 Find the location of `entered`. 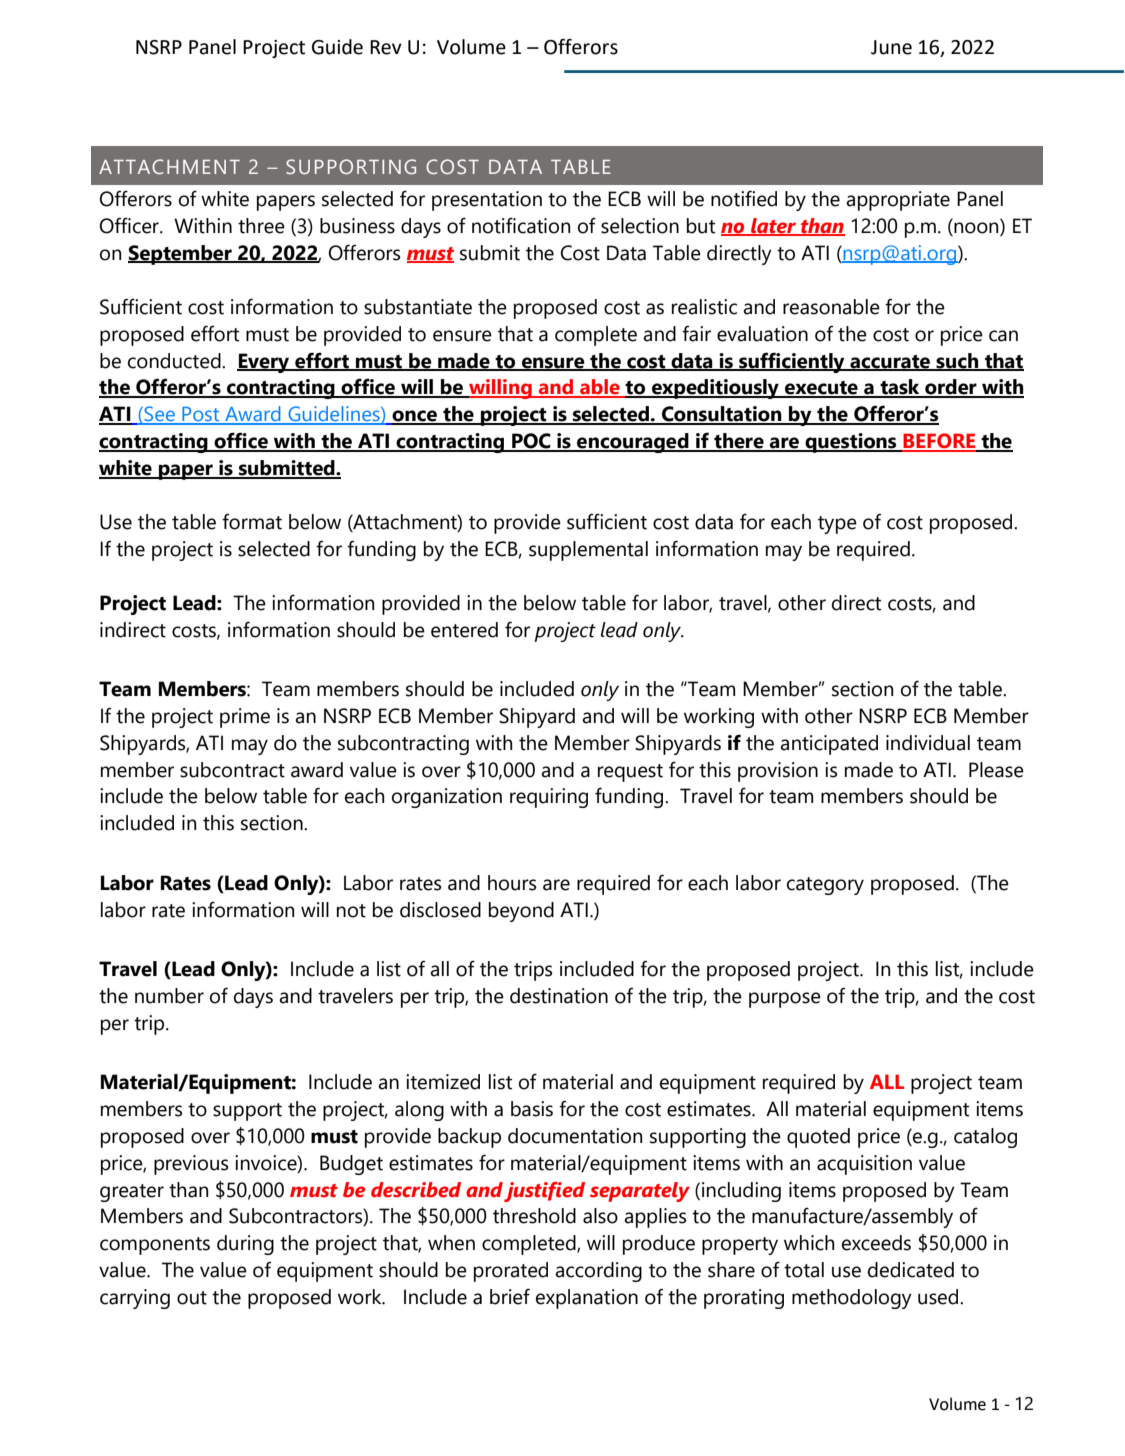

entered is located at coordinates (464, 630).
